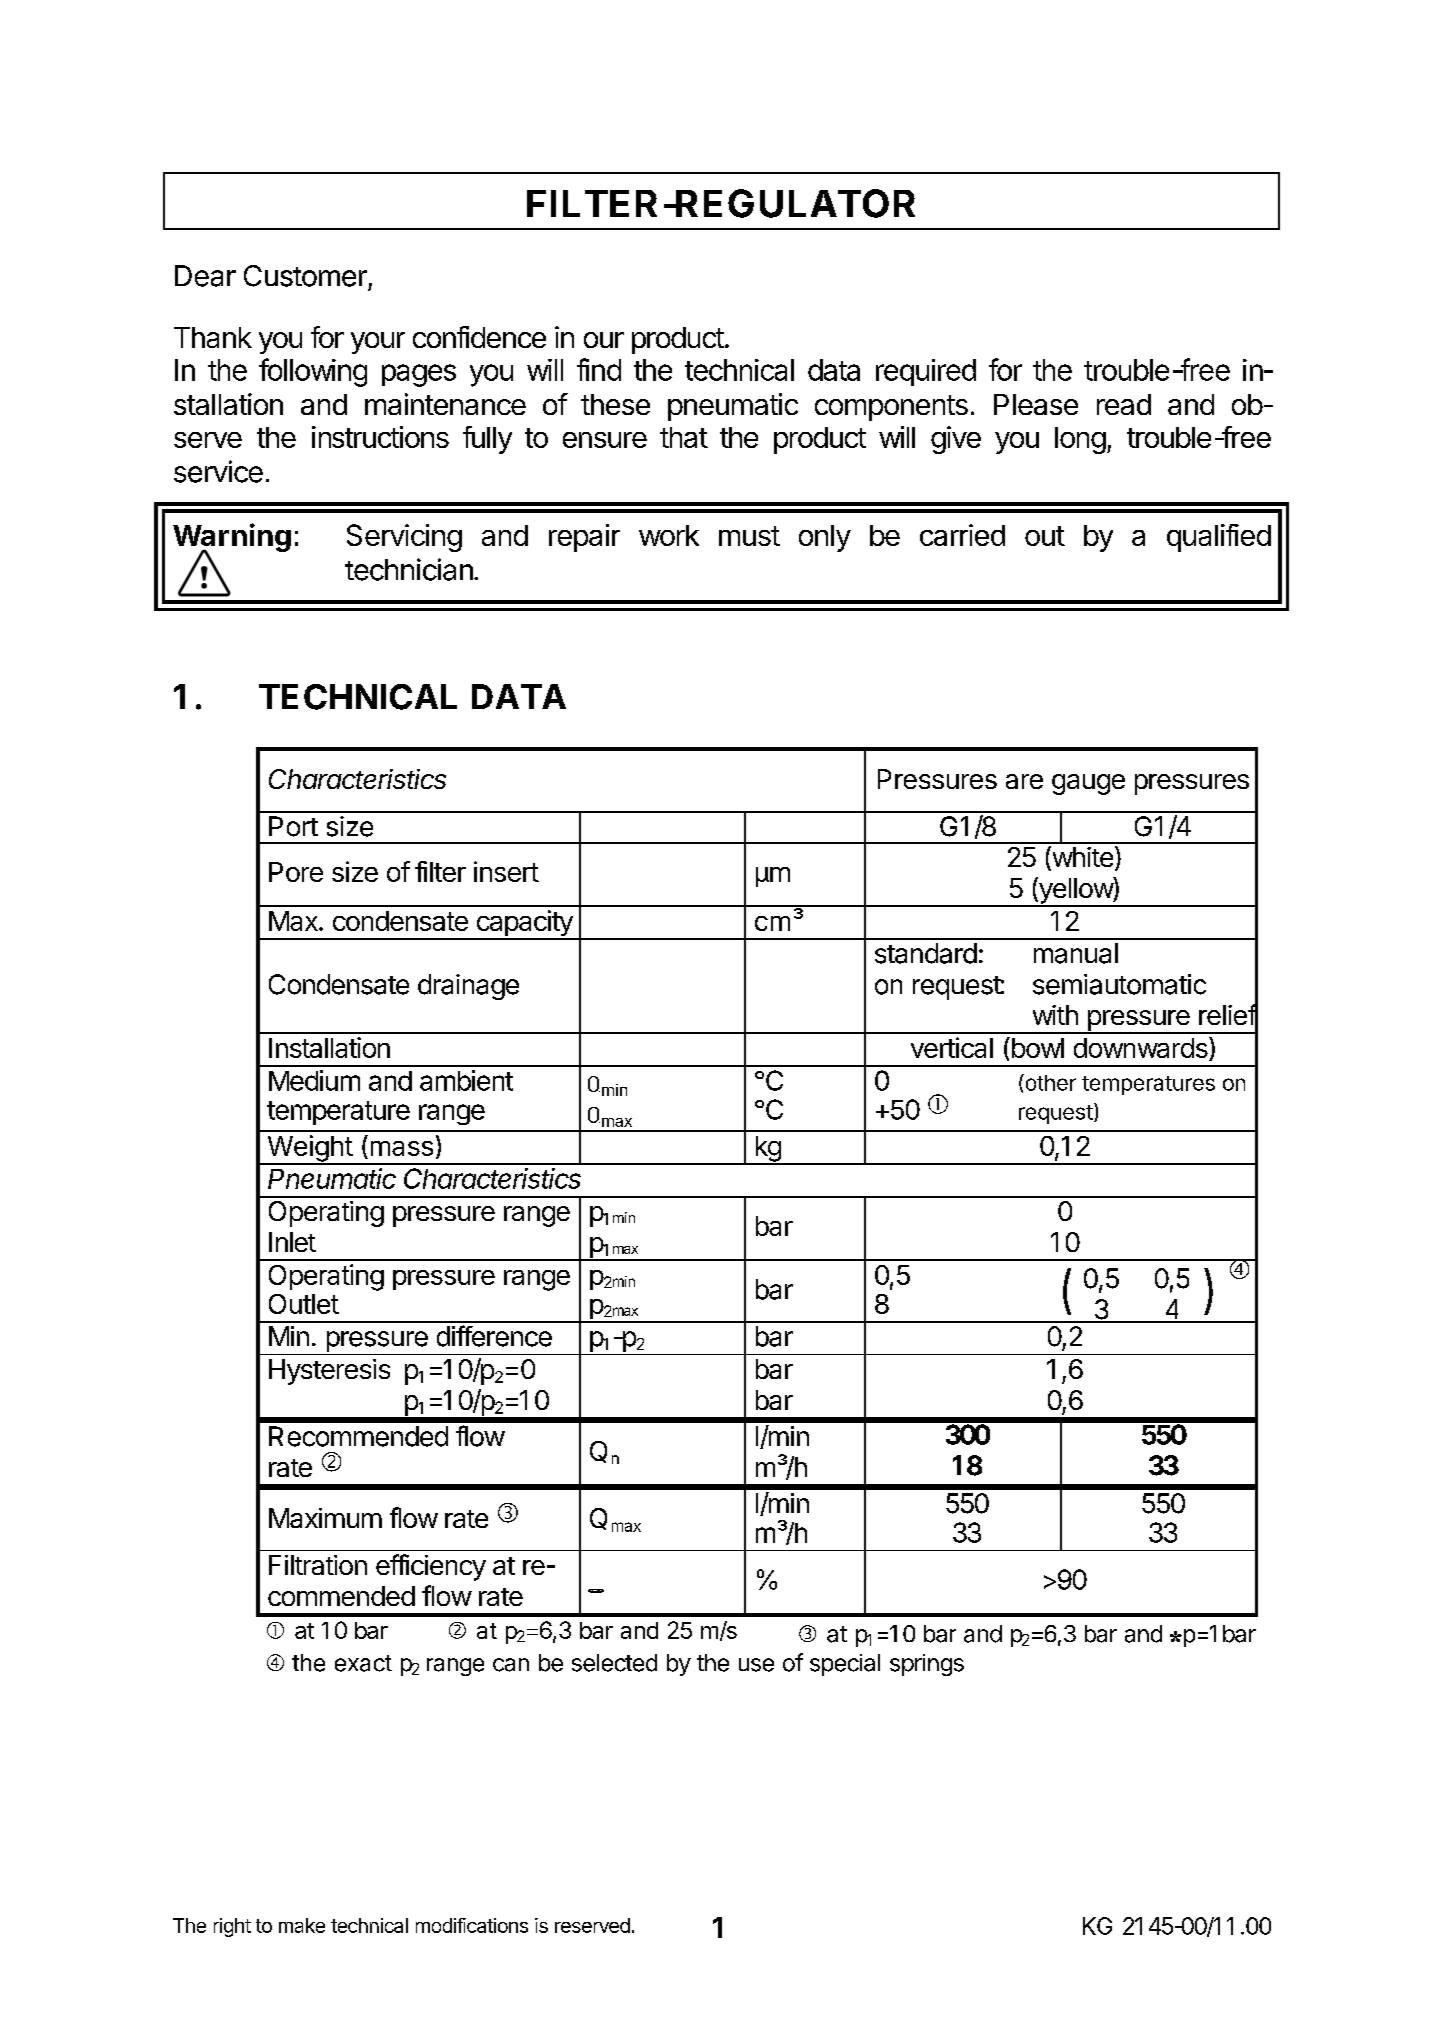 The height and width of the page is (2038, 1443). I want to click on Port, so click(293, 826).
